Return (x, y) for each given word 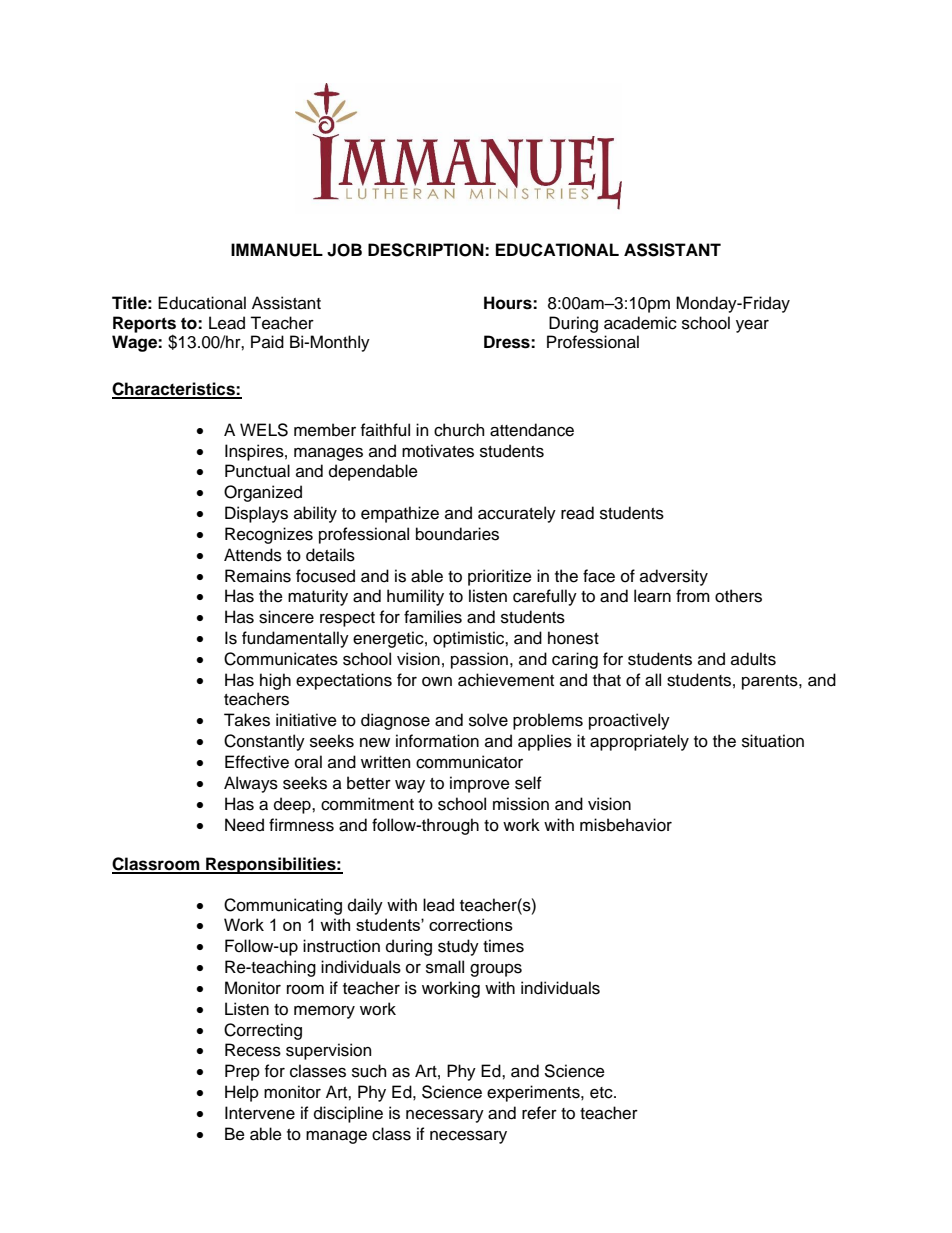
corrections (471, 924)
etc (602, 1093)
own (437, 682)
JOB (344, 250)
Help (242, 1093)
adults (753, 659)
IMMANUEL (277, 250)
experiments (534, 1093)
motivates (438, 451)
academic (640, 323)
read (577, 513)
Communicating (283, 906)
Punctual (257, 471)
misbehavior (626, 825)
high (275, 681)
